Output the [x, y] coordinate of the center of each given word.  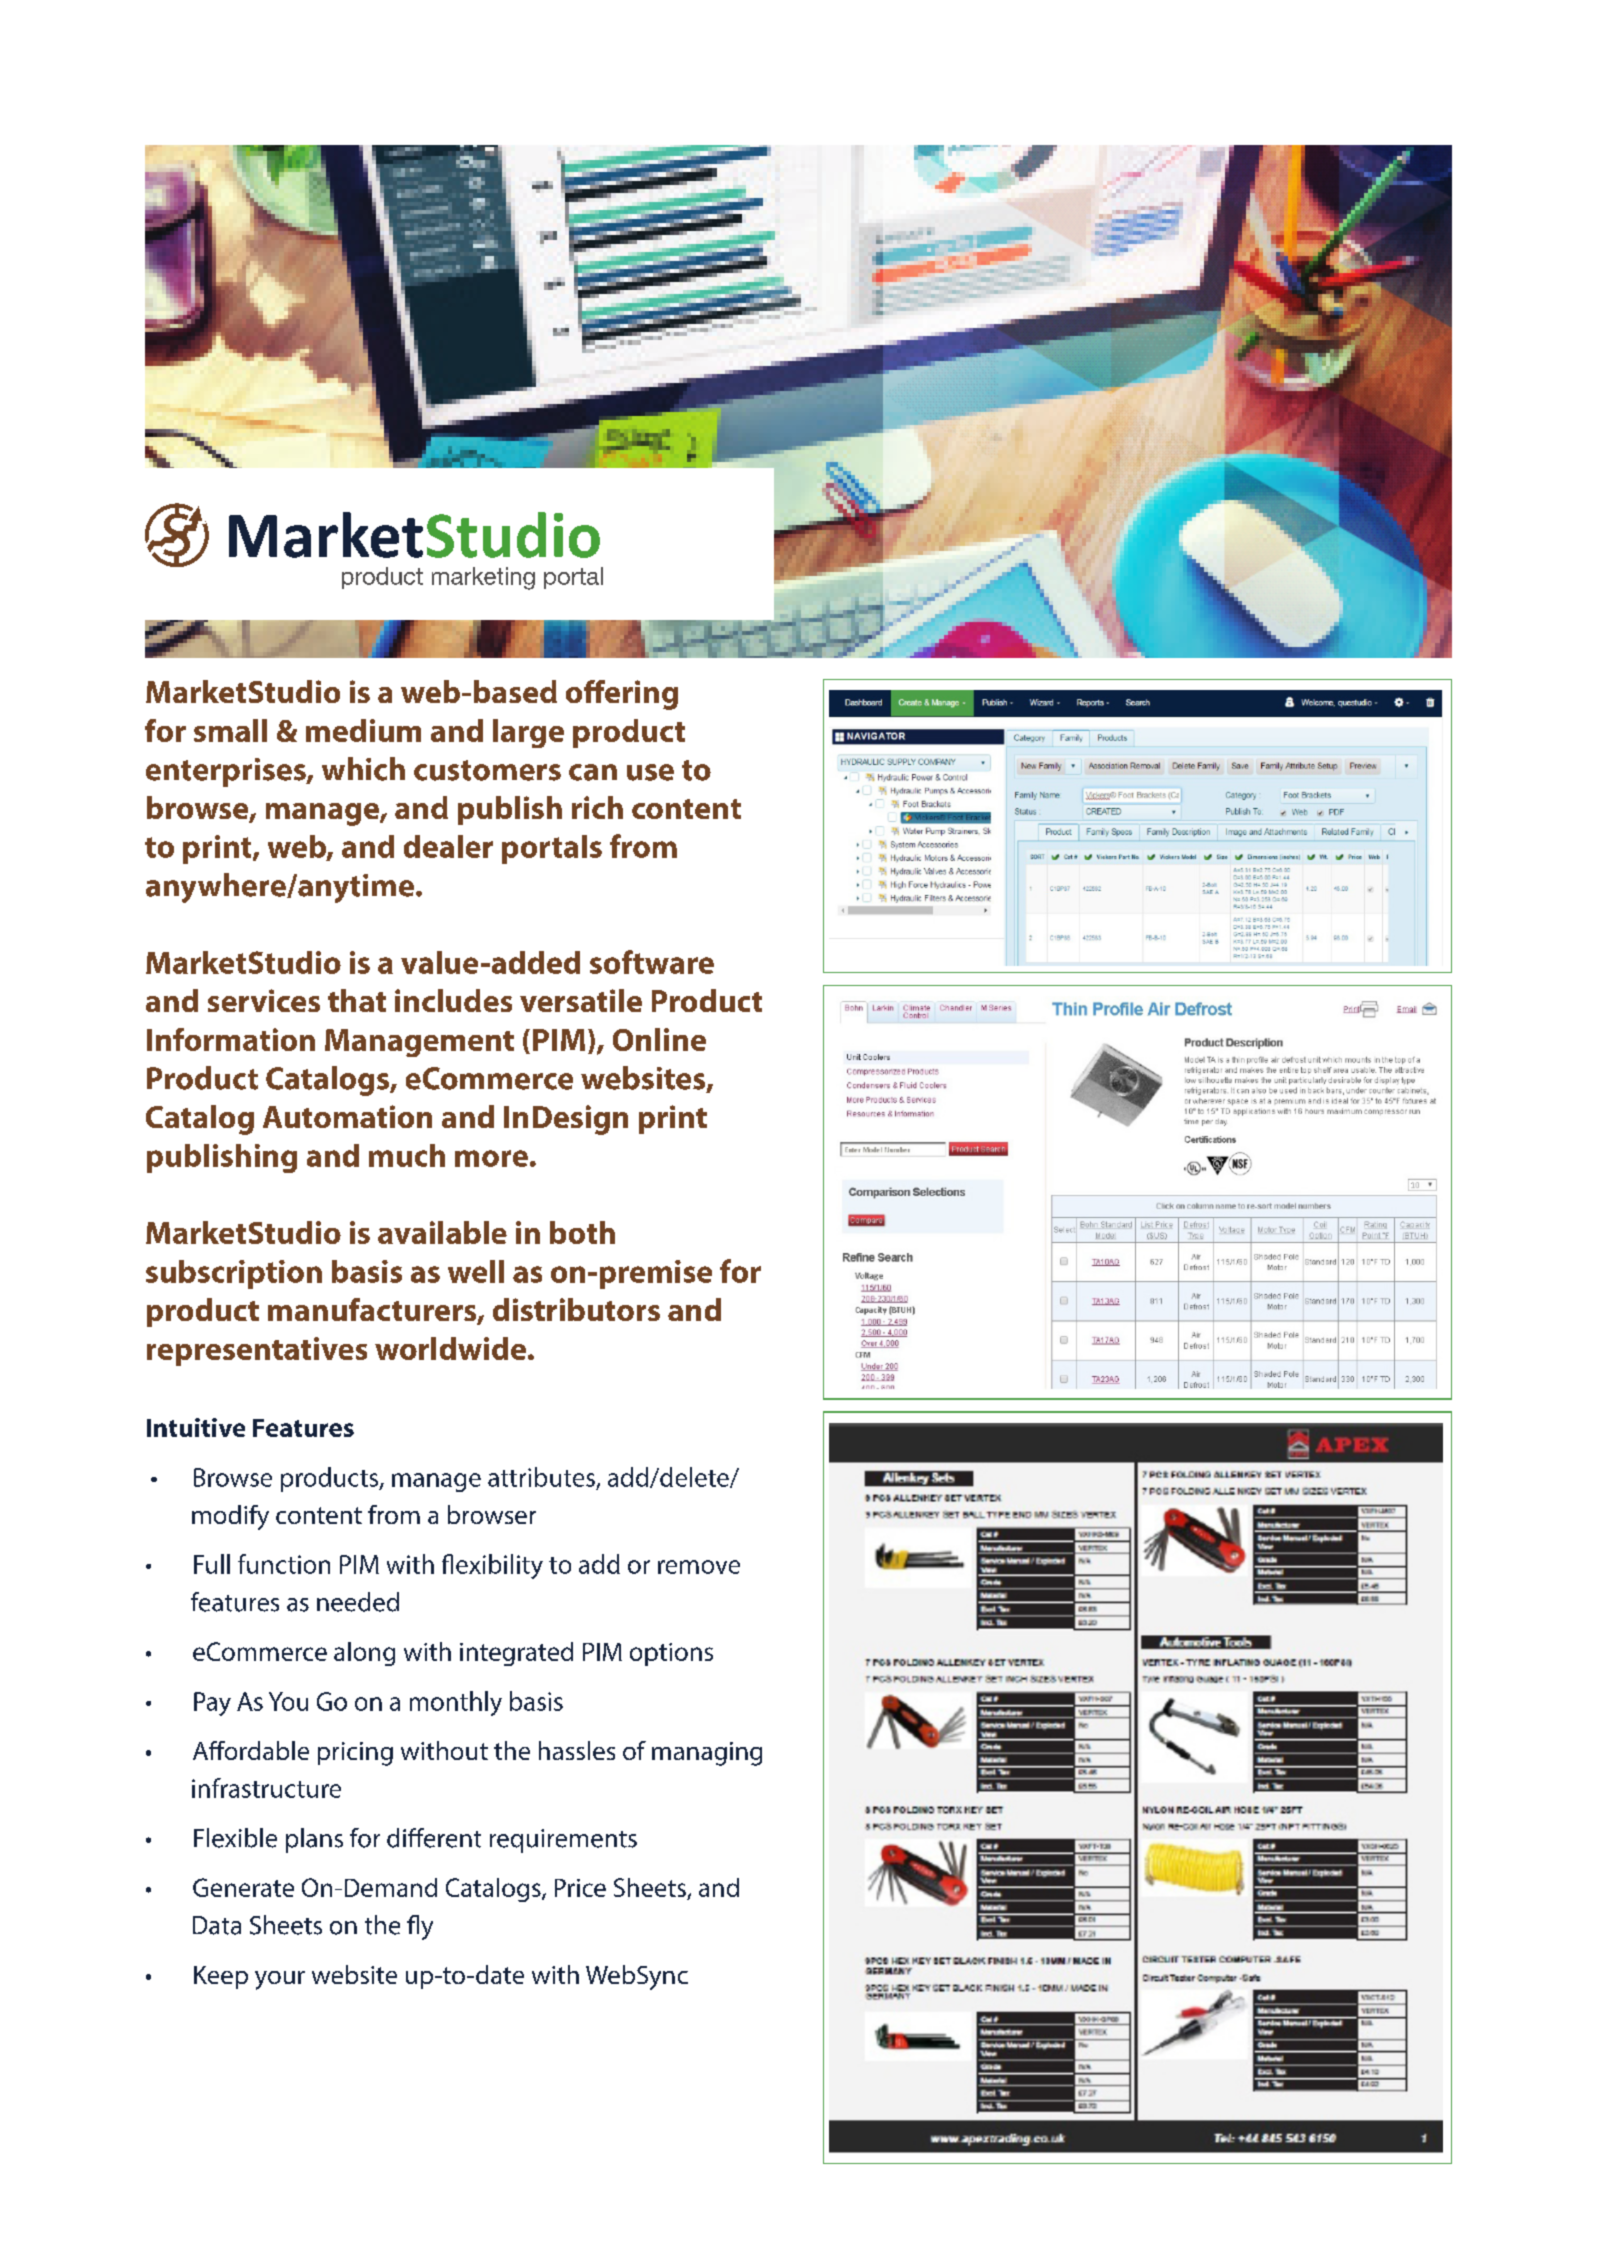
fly [420, 1927]
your [280, 1980]
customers [487, 770]
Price [580, 1888]
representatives [257, 1351]
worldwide [452, 1348]
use [650, 772]
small [230, 730]
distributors [576, 1309]
